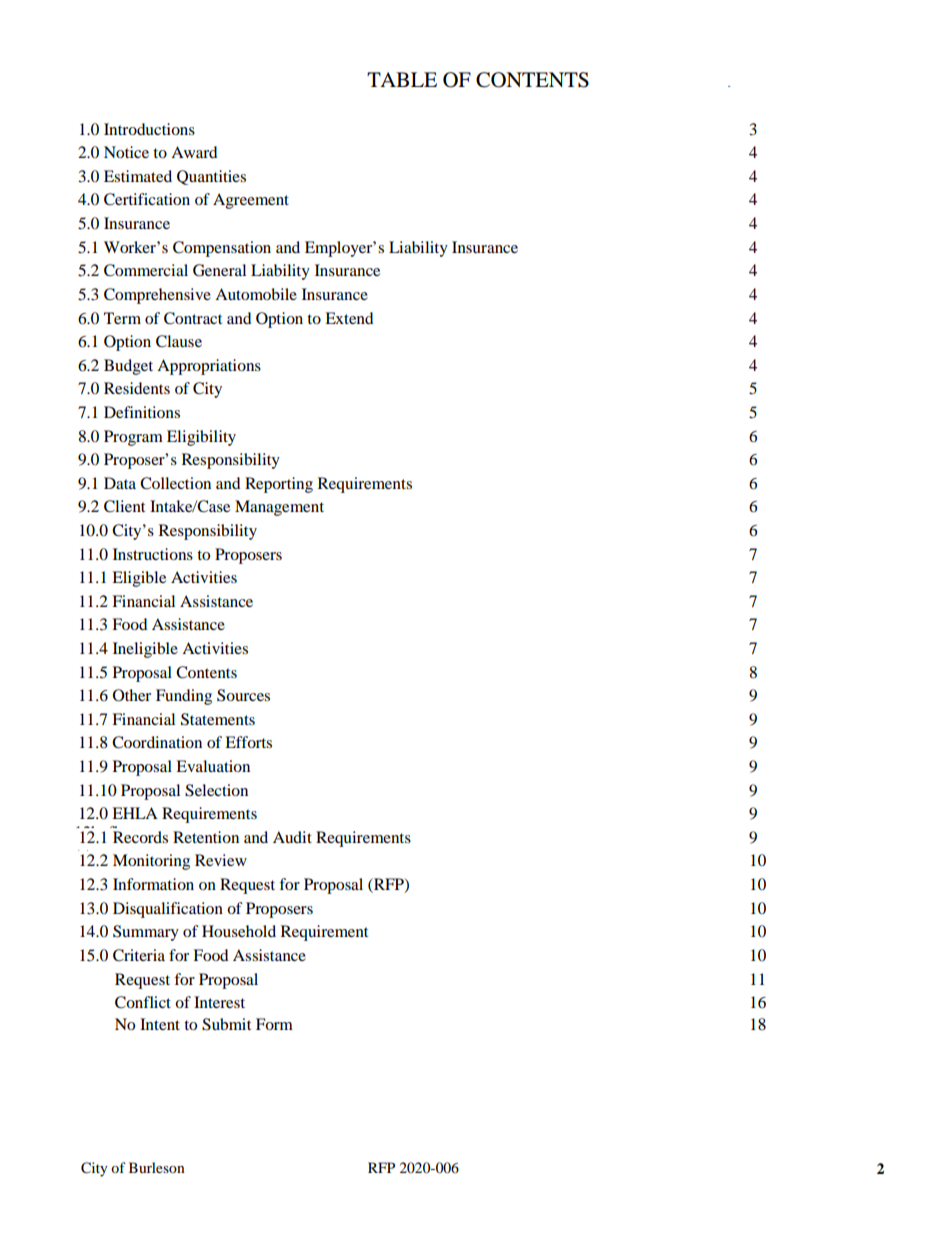 This screenshot has height=1233, width=952. Describe the element at coordinates (243, 695) in the screenshot. I see `Sources` at that location.
